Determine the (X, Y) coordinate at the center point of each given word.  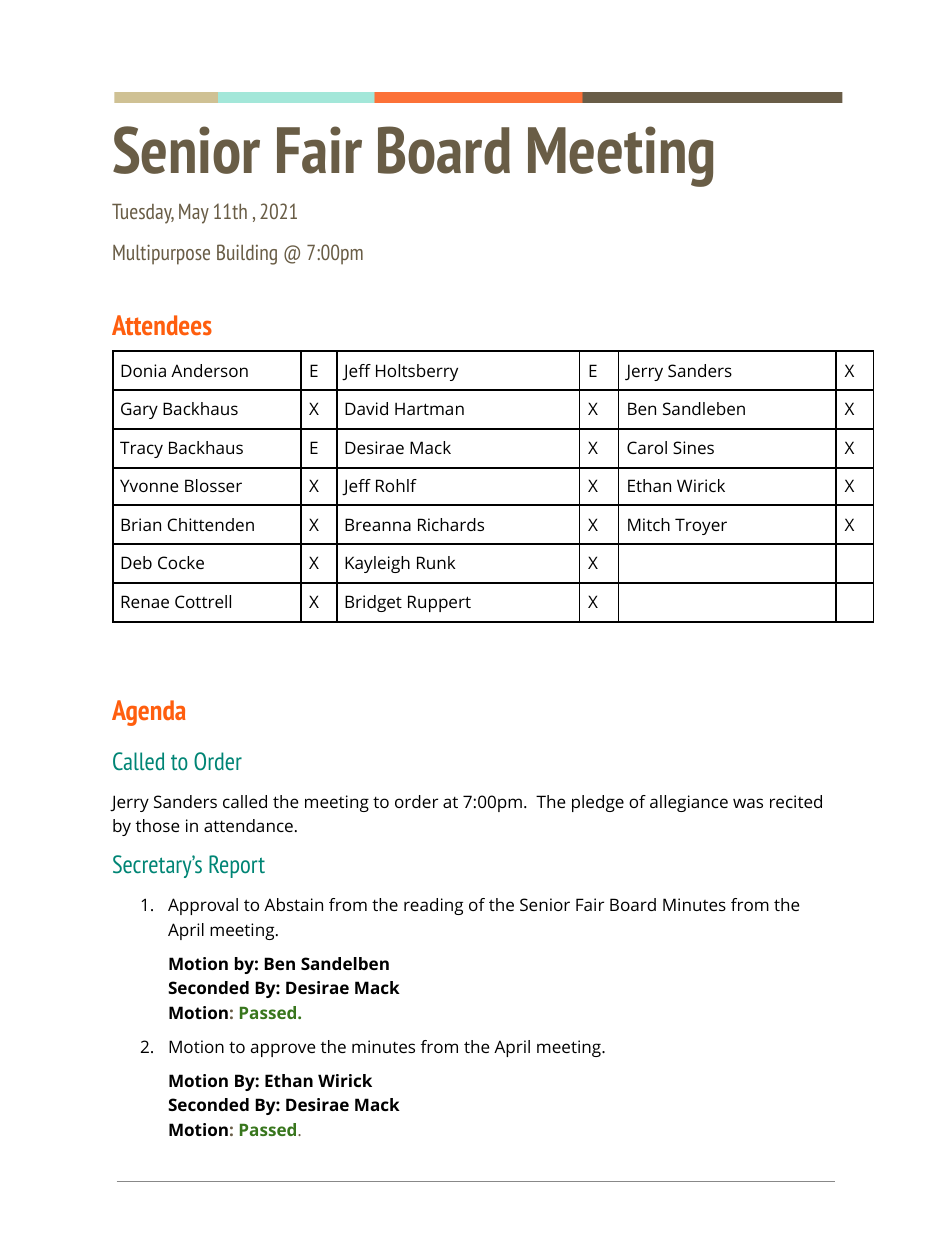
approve (283, 1050)
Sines (693, 447)
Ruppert (439, 603)
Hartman (429, 408)
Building (247, 254)
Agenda (148, 713)
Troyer (701, 526)
